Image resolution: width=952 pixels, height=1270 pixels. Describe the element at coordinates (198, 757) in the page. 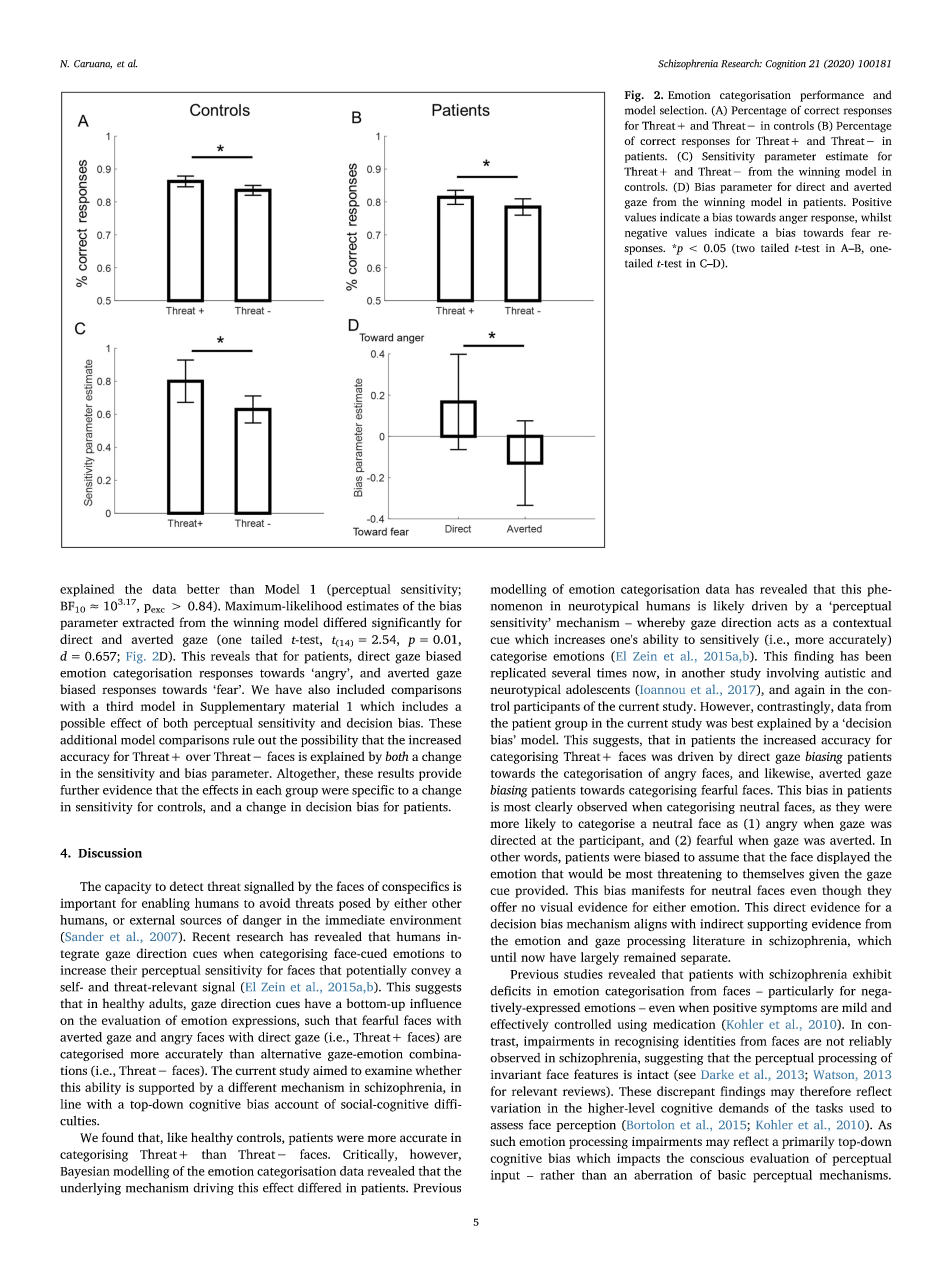

I see `over` at that location.
